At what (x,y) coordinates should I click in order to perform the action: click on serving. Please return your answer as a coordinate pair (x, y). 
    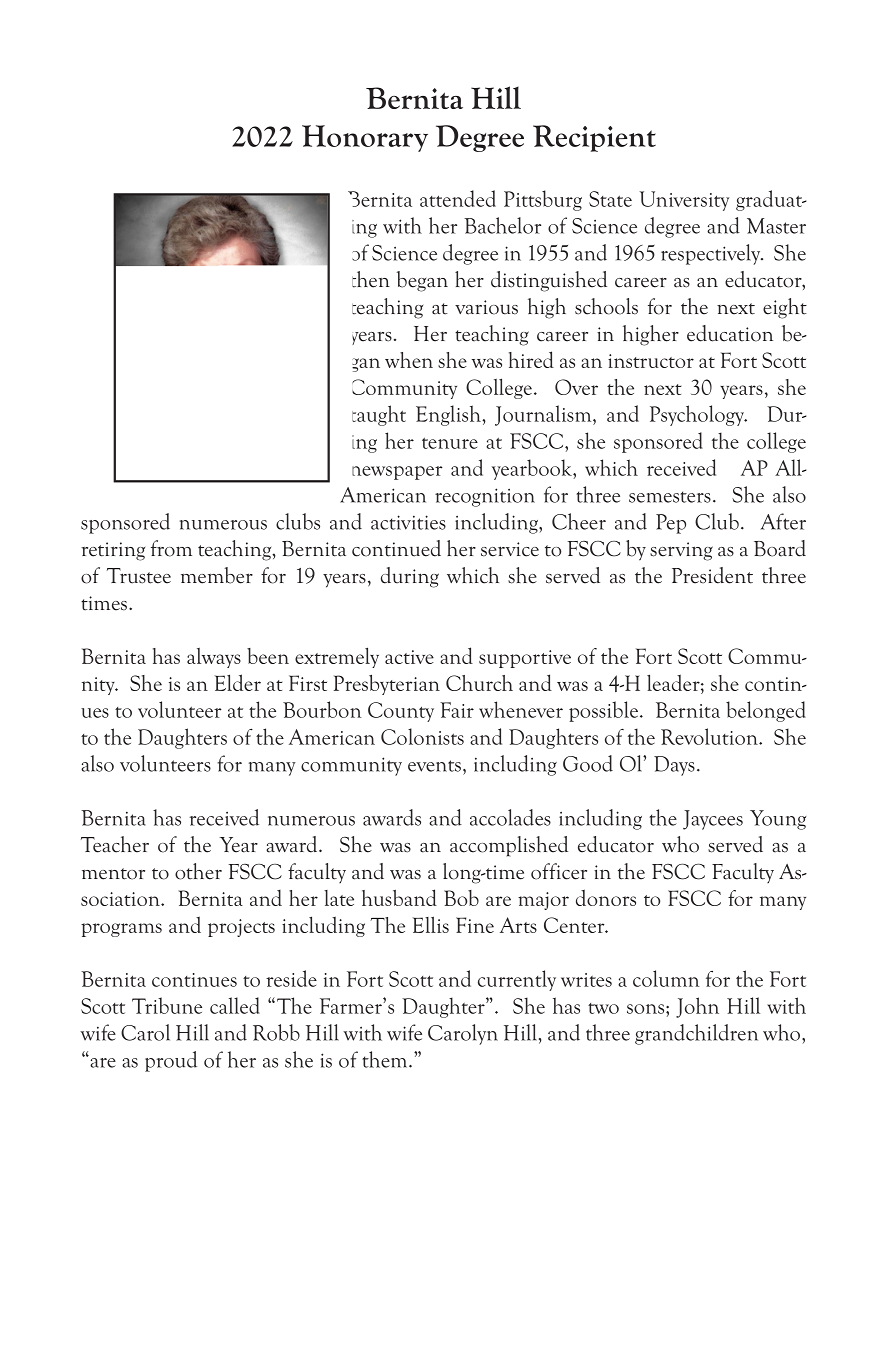
    Looking at the image, I should click on (681, 551).
